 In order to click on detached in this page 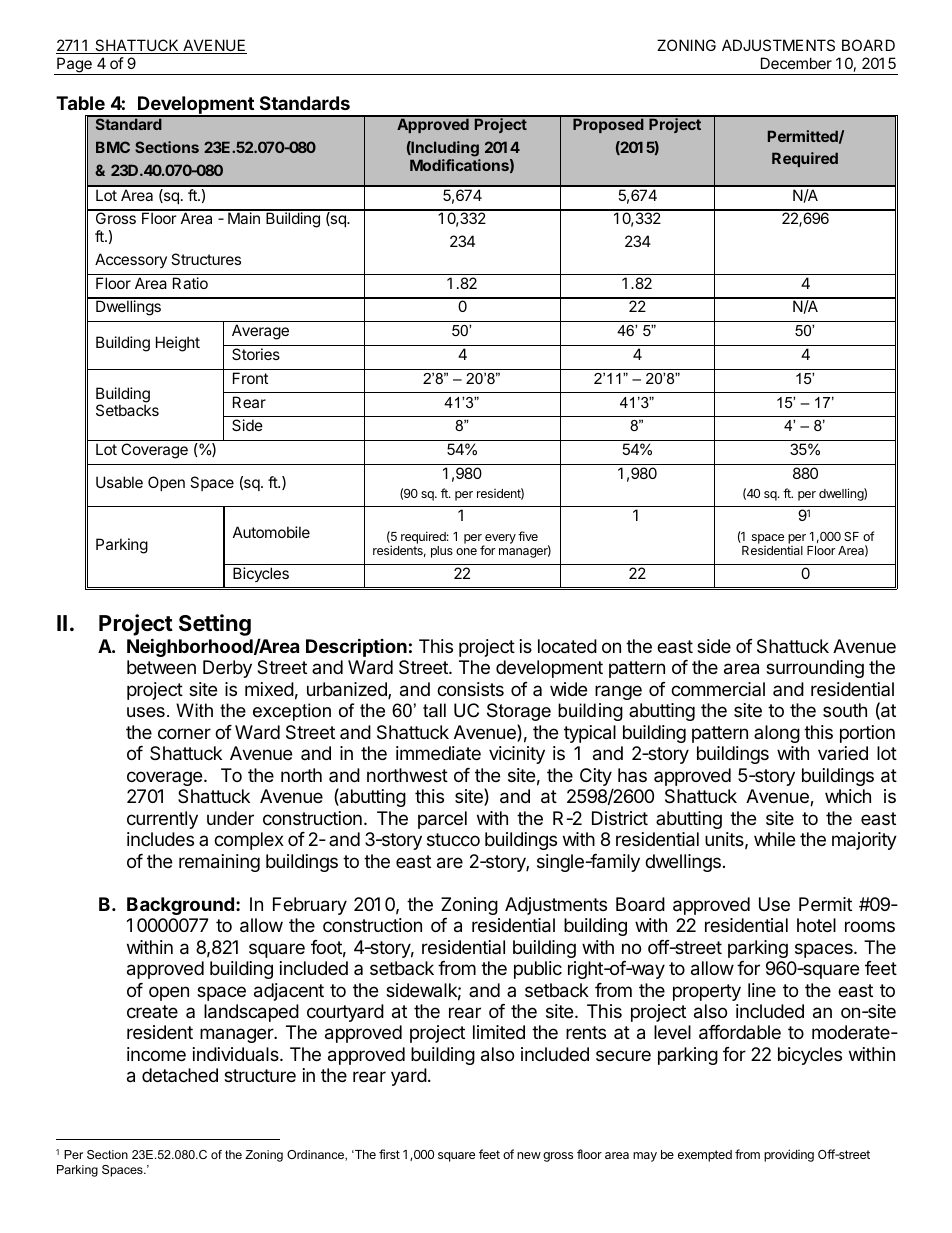, I will do `click(180, 1075)`.
